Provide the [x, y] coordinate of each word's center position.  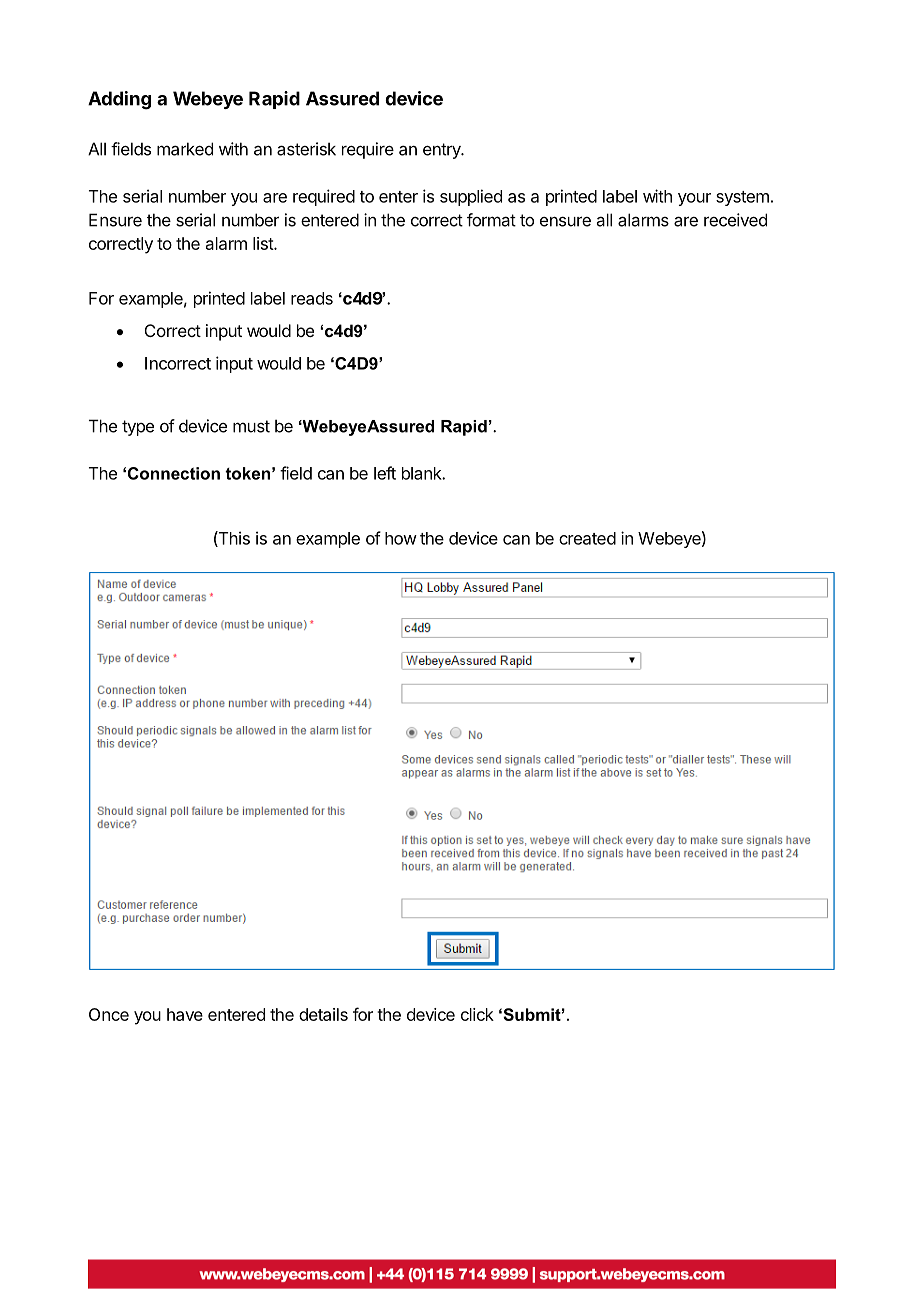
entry [443, 151]
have [185, 1014]
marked [185, 149]
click [477, 1014]
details [323, 1014]
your [694, 199]
